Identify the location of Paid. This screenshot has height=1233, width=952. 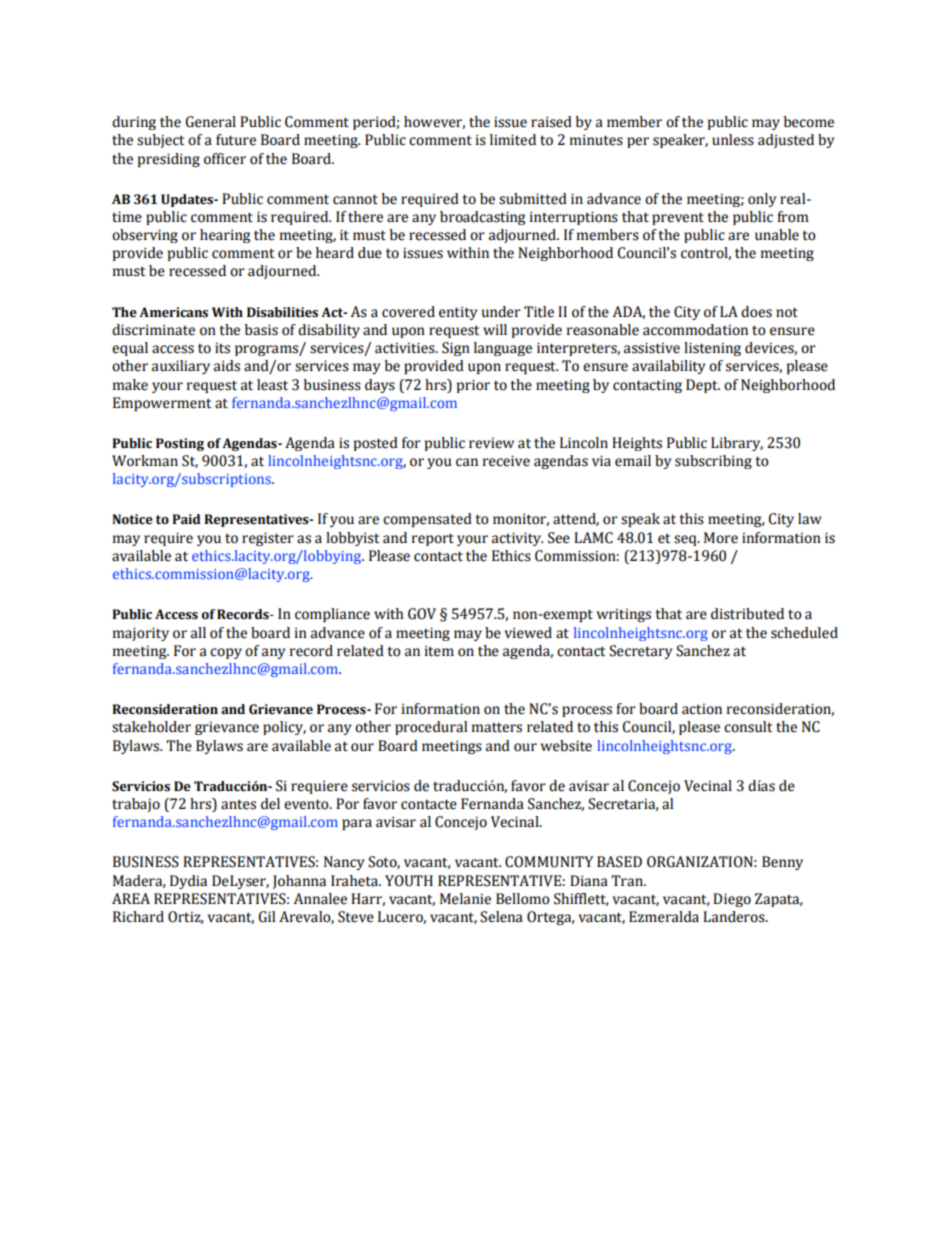
(186, 519).
